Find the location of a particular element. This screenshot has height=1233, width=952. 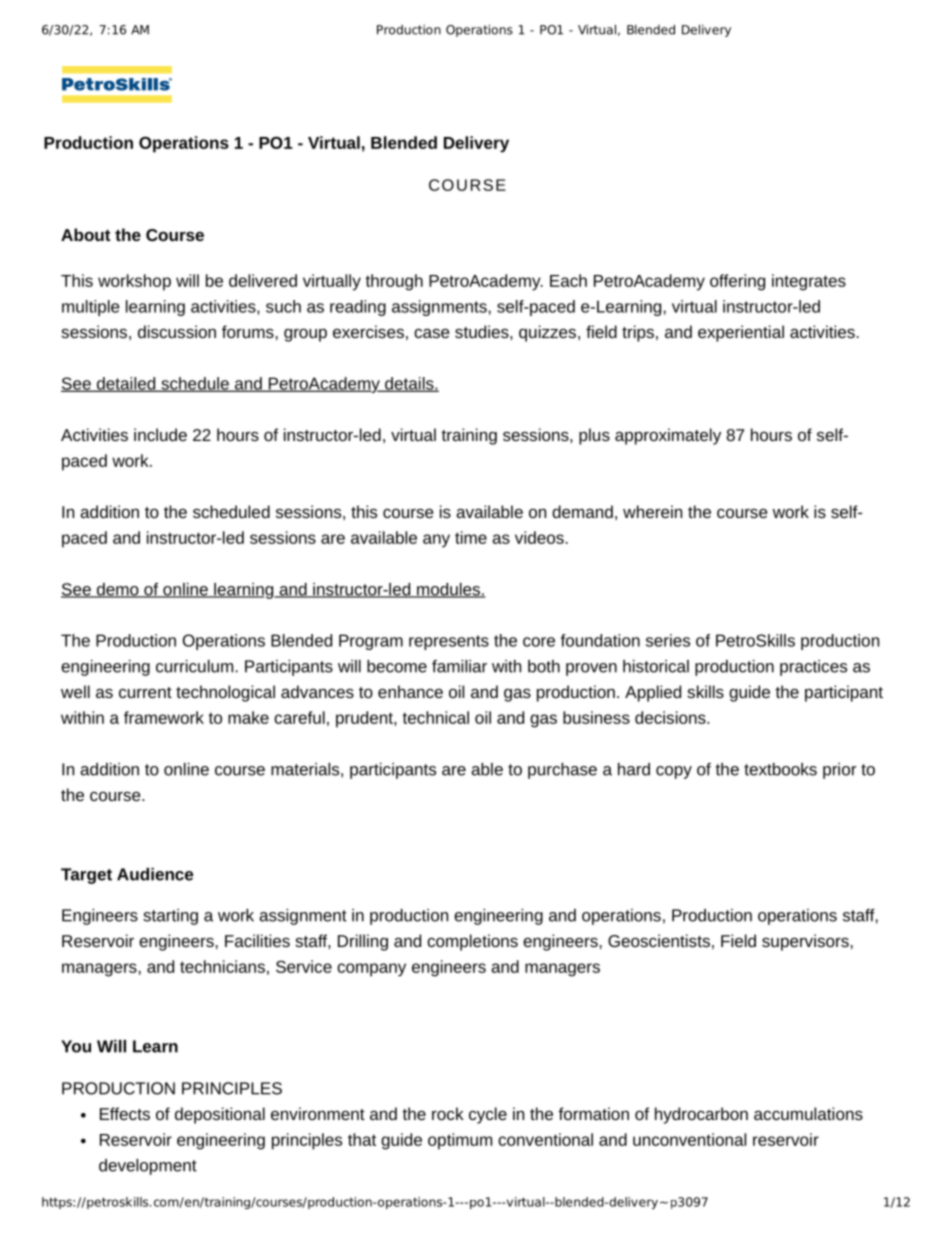

supervisors is located at coordinates (805, 942).
